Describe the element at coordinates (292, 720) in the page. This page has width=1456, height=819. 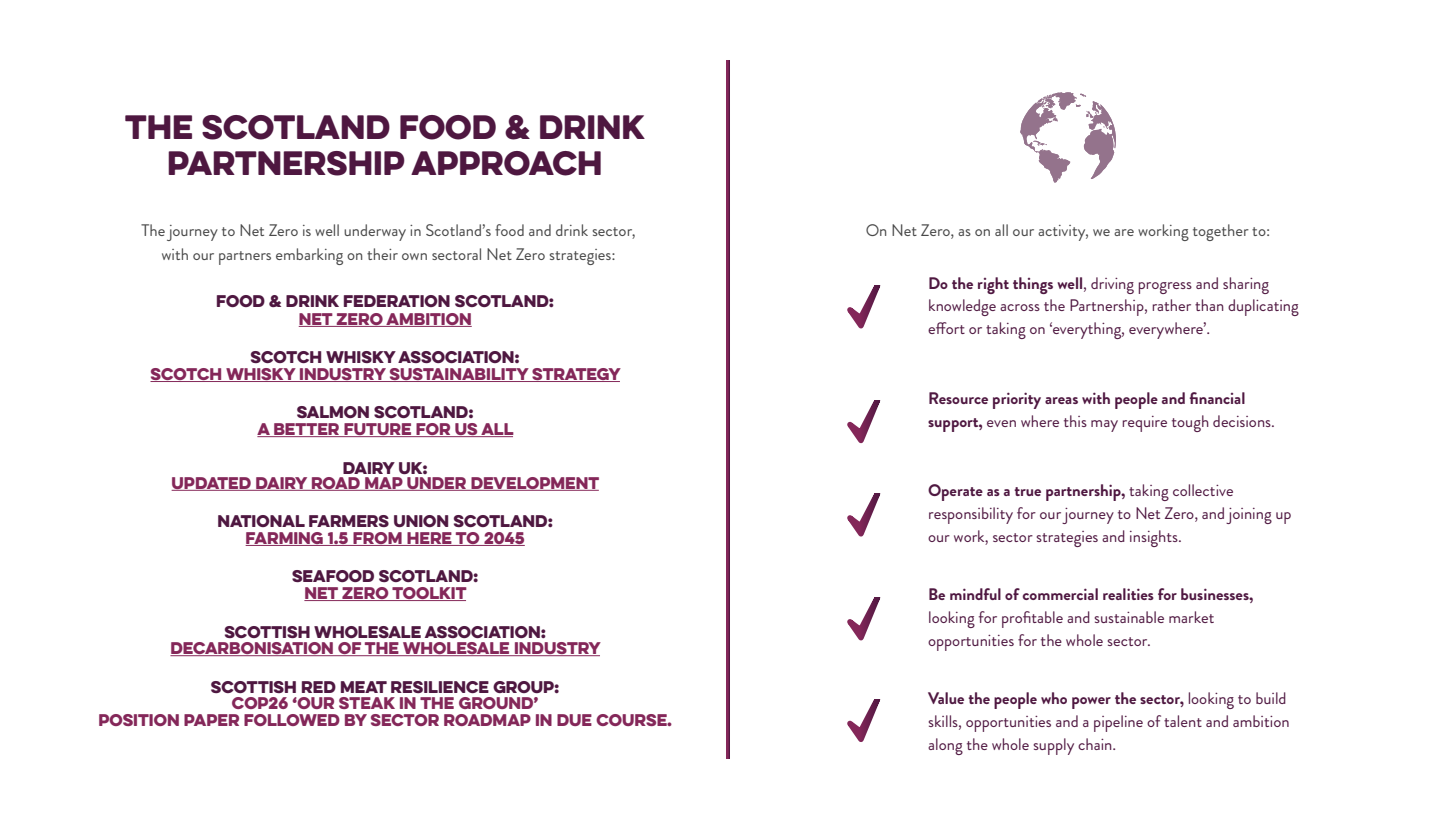
I see `followed` at that location.
